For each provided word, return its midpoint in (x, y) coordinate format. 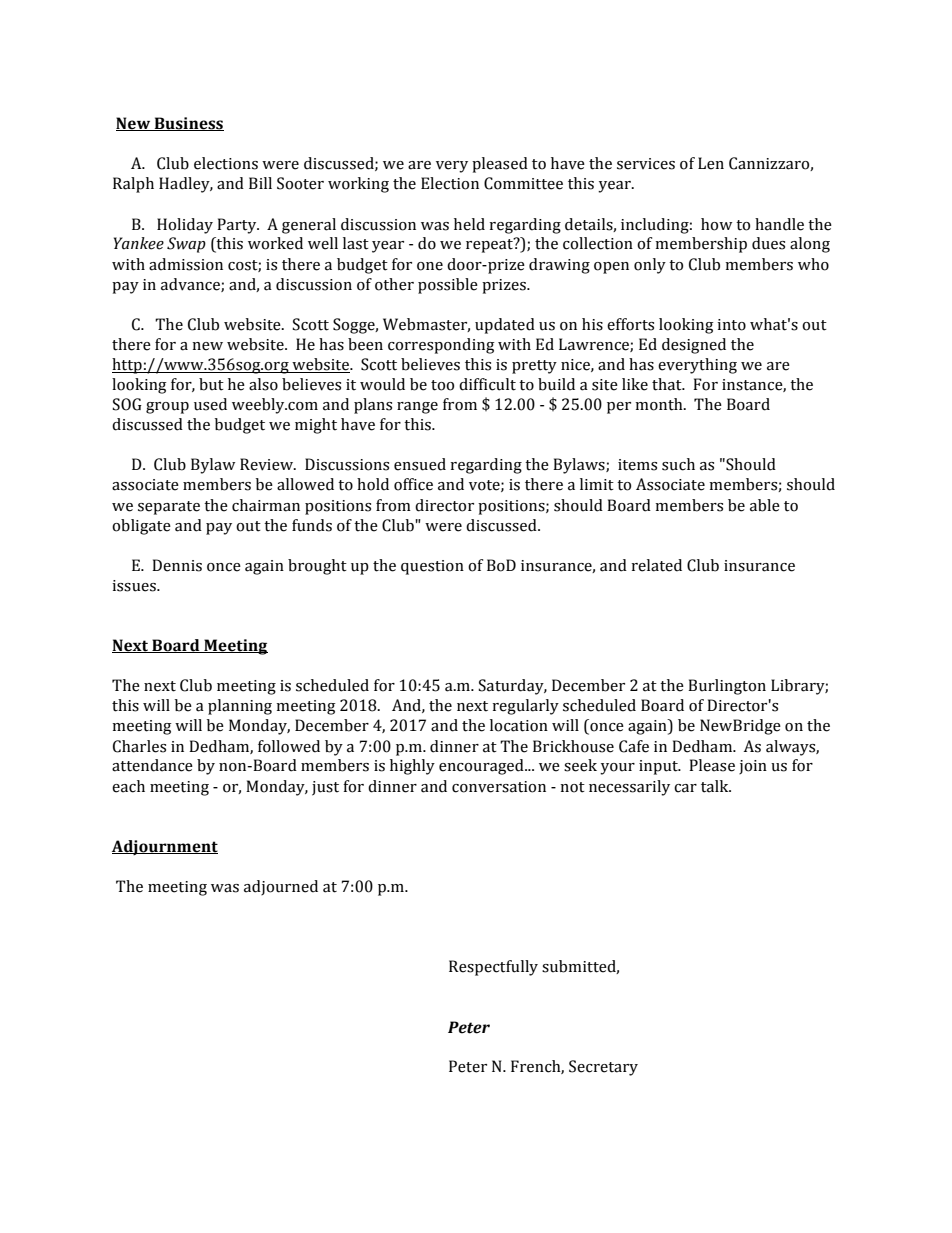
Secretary (603, 1068)
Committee (523, 183)
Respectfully (493, 968)
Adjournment (165, 847)
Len (711, 163)
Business (188, 124)
